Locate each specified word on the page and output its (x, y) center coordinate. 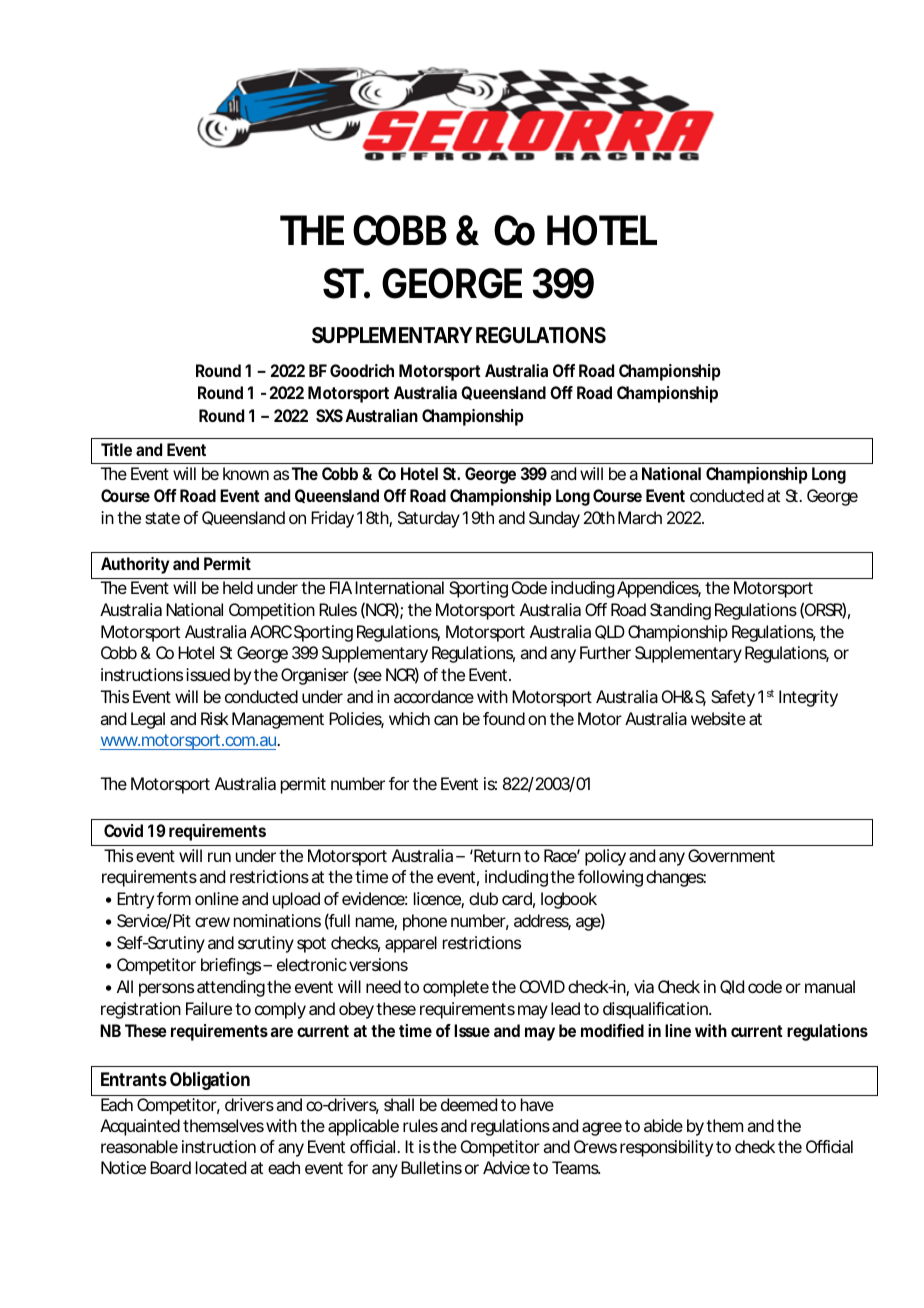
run (219, 857)
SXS (329, 415)
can (446, 720)
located (221, 1167)
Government (731, 855)
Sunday (554, 519)
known (246, 473)
